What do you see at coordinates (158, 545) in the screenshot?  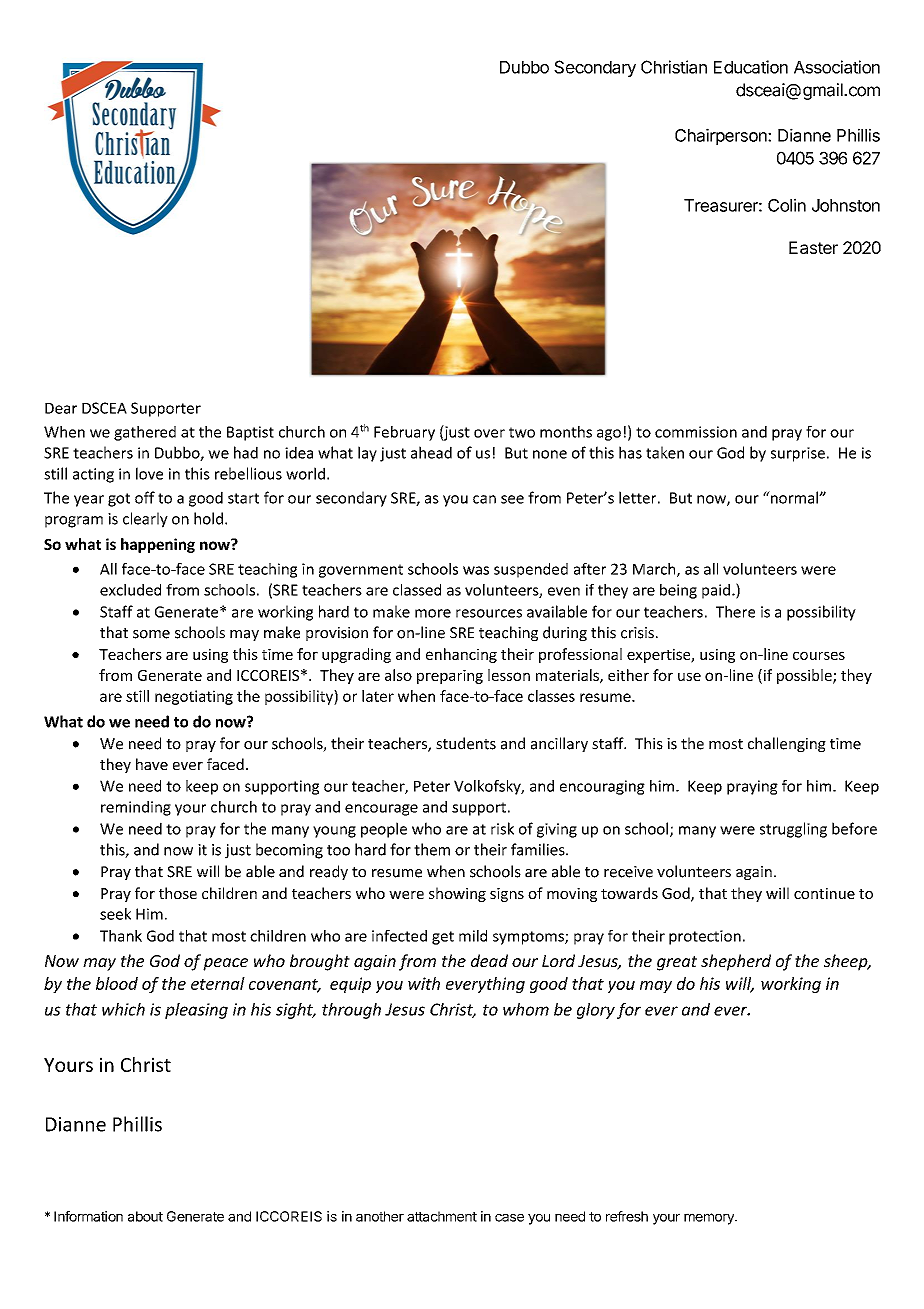 I see `happening` at bounding box center [158, 545].
